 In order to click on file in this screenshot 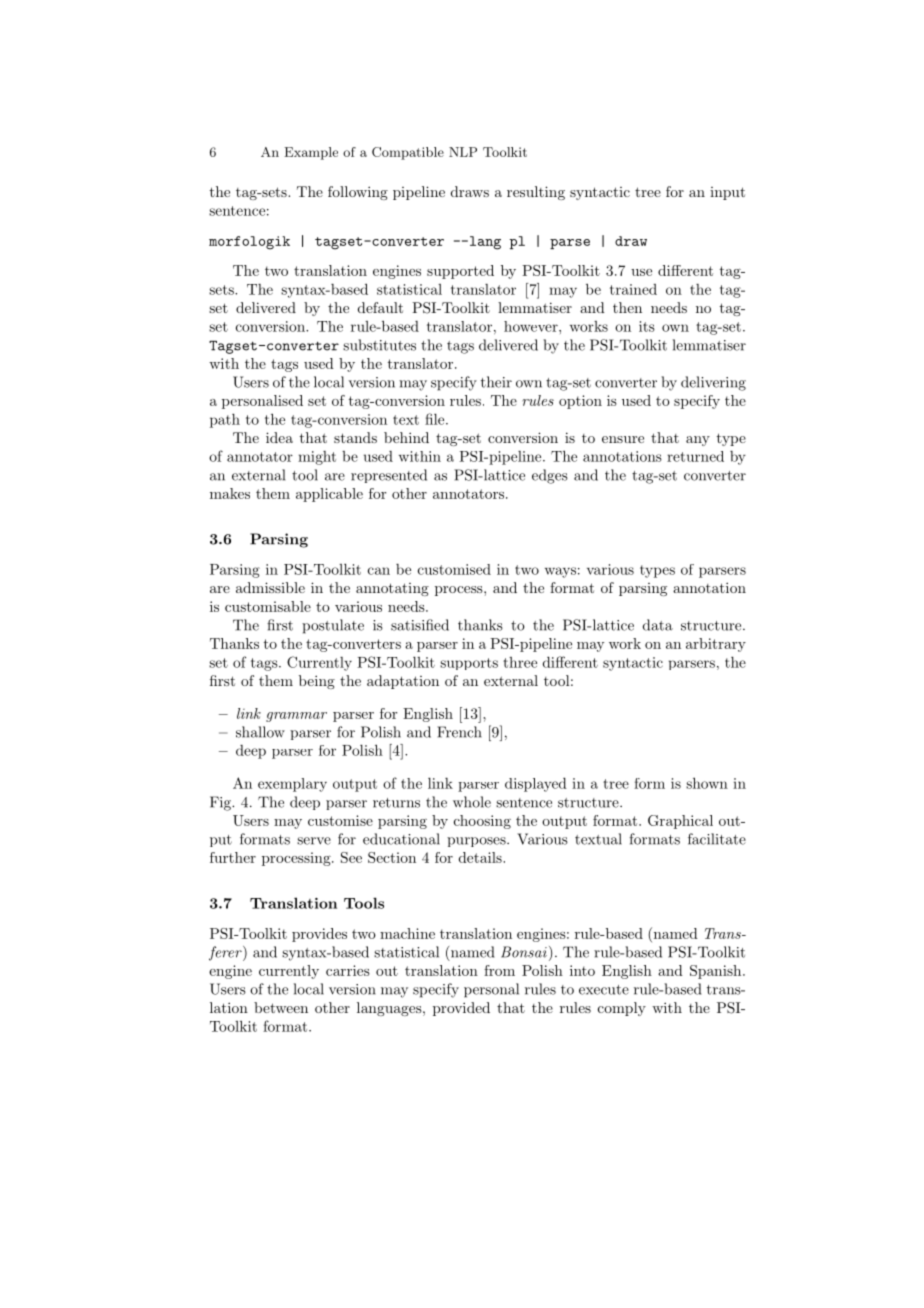, I will do `click(434, 419)`.
